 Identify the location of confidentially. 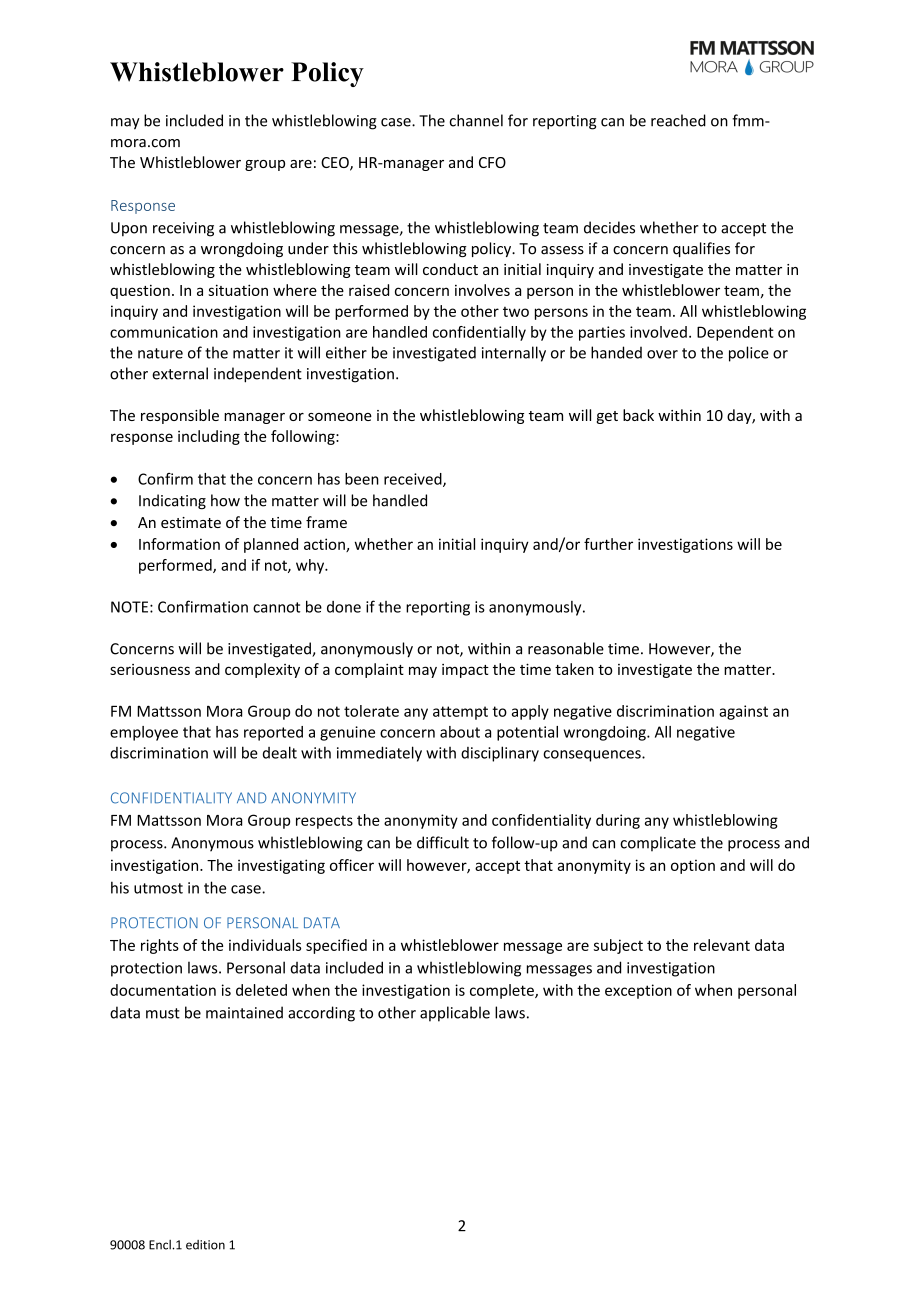
(479, 333).
